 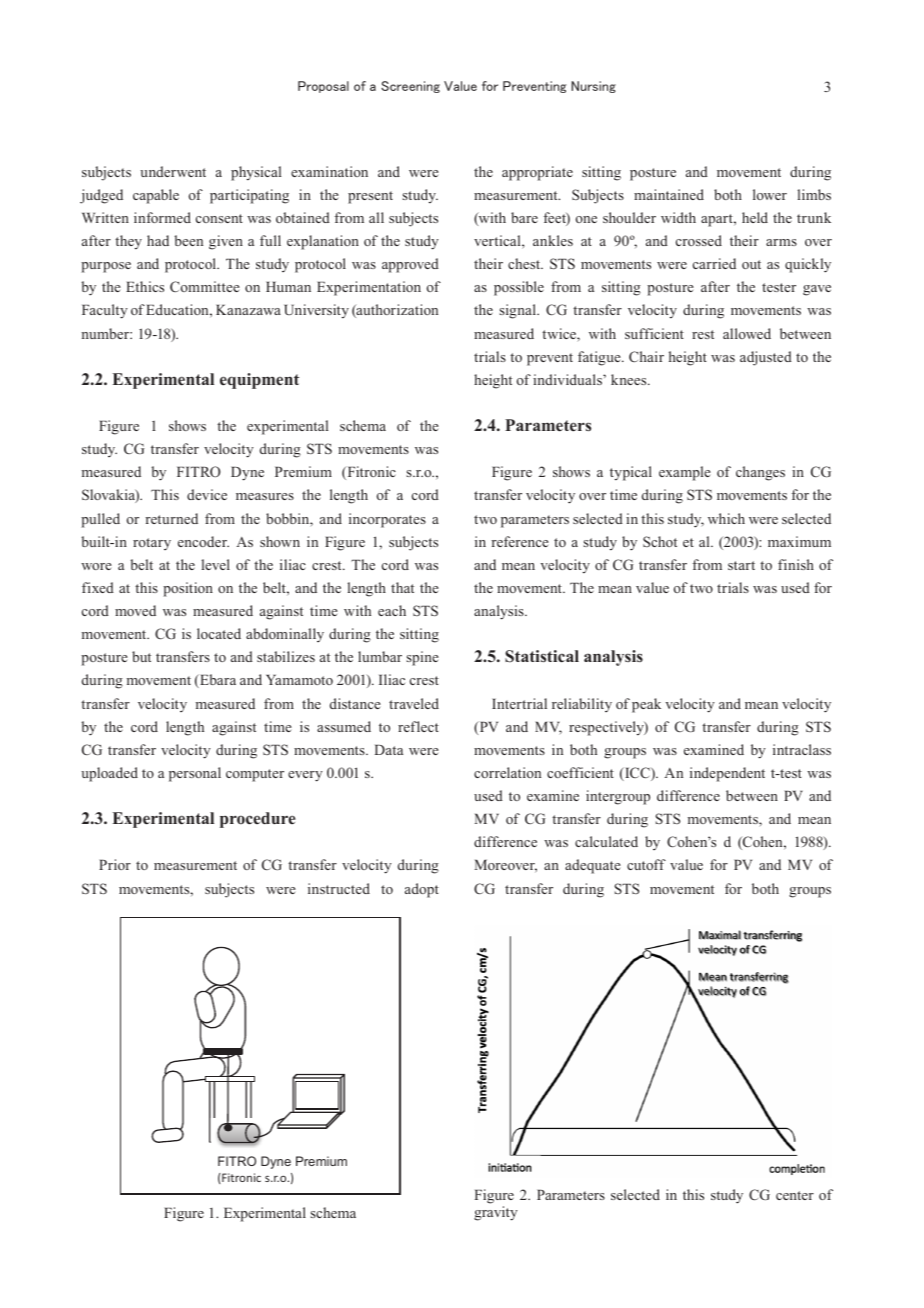 What do you see at coordinates (410, 87) in the image?
I see `Screening` at bounding box center [410, 87].
